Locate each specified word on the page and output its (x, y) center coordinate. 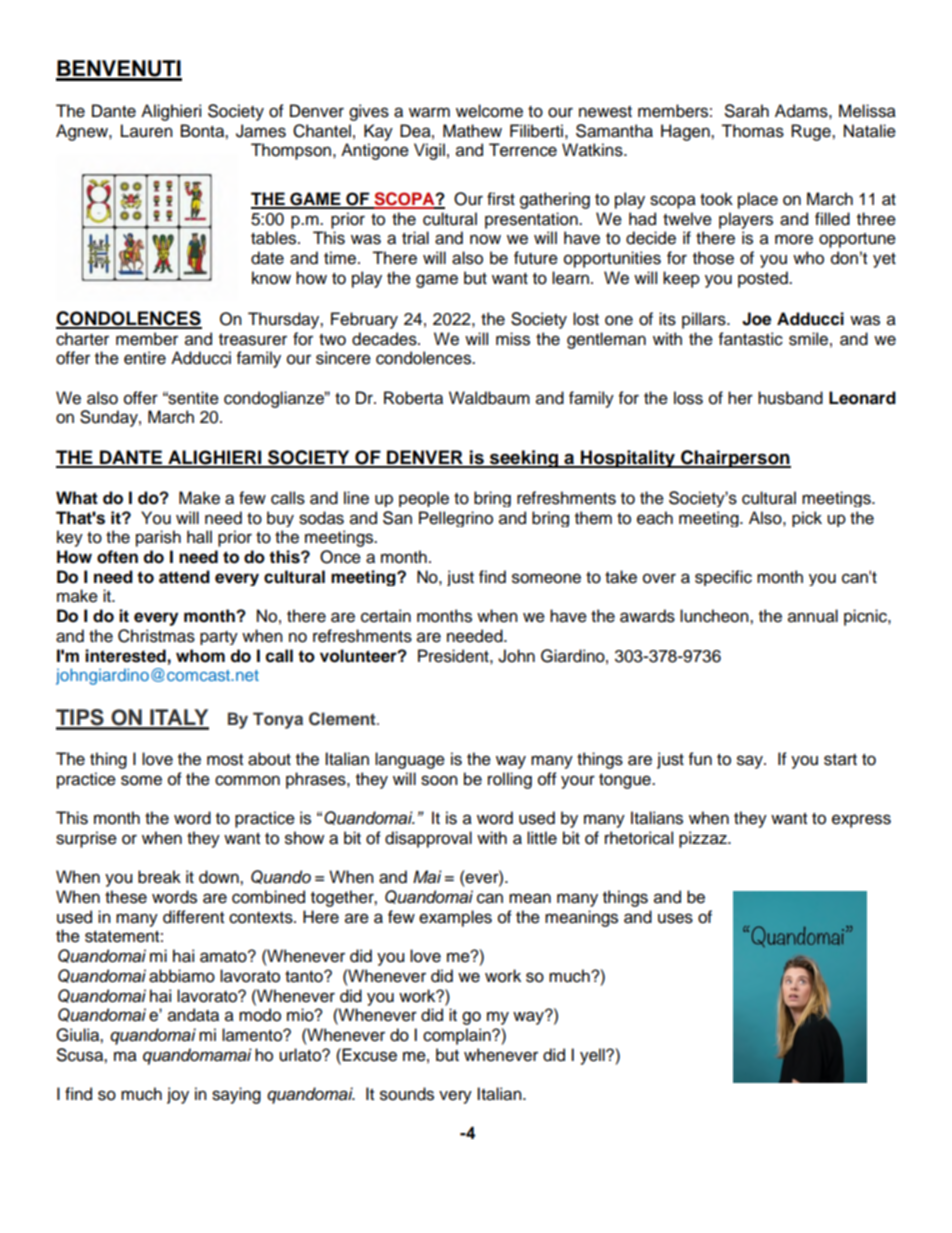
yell (593, 1056)
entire (145, 358)
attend (184, 577)
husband (790, 398)
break (159, 877)
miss (513, 339)
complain (458, 1036)
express (861, 821)
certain (386, 616)
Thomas (752, 131)
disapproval (428, 839)
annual (813, 616)
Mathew (472, 131)
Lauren (147, 131)
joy (178, 1095)
